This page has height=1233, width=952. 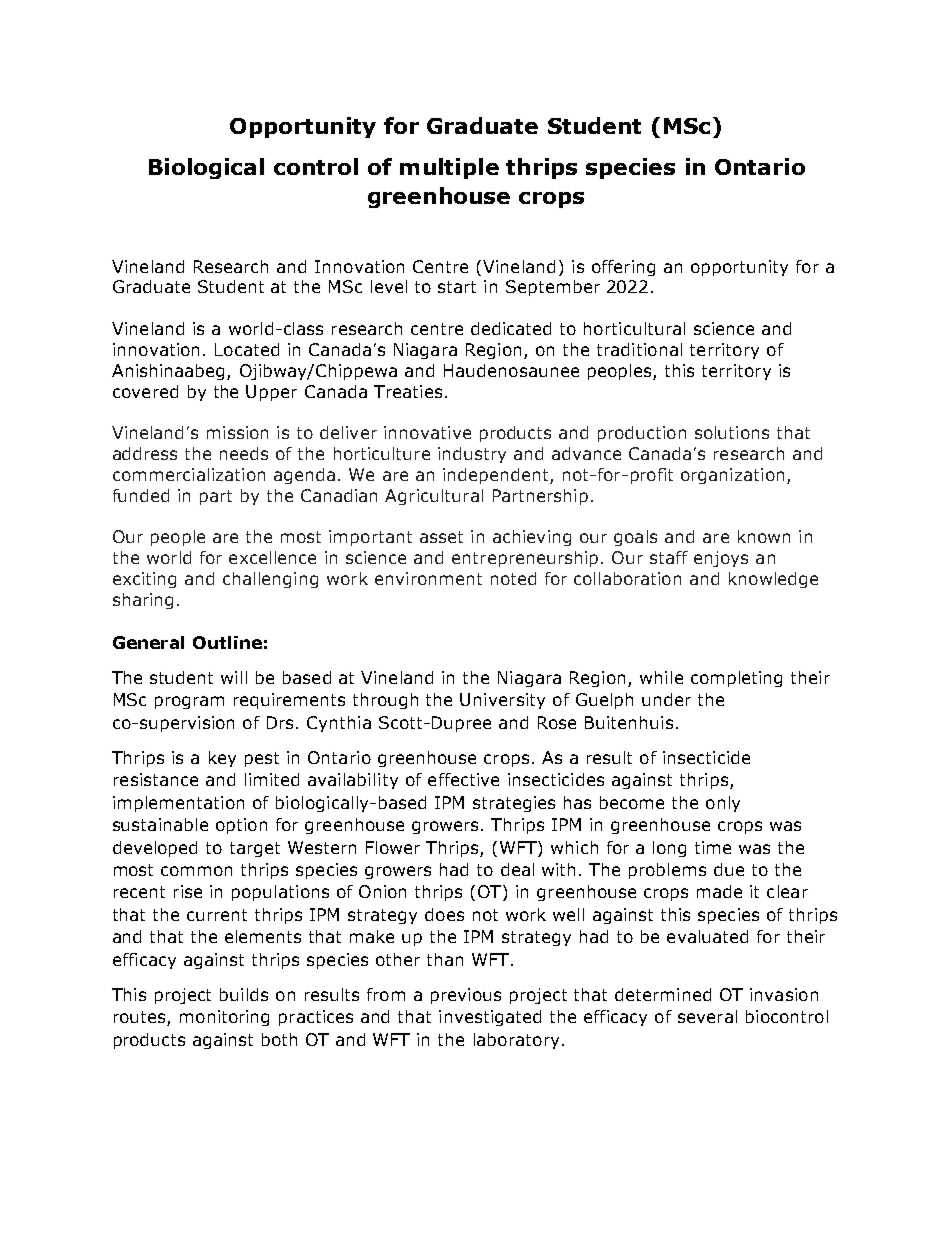 I want to click on multiple, so click(x=449, y=168).
